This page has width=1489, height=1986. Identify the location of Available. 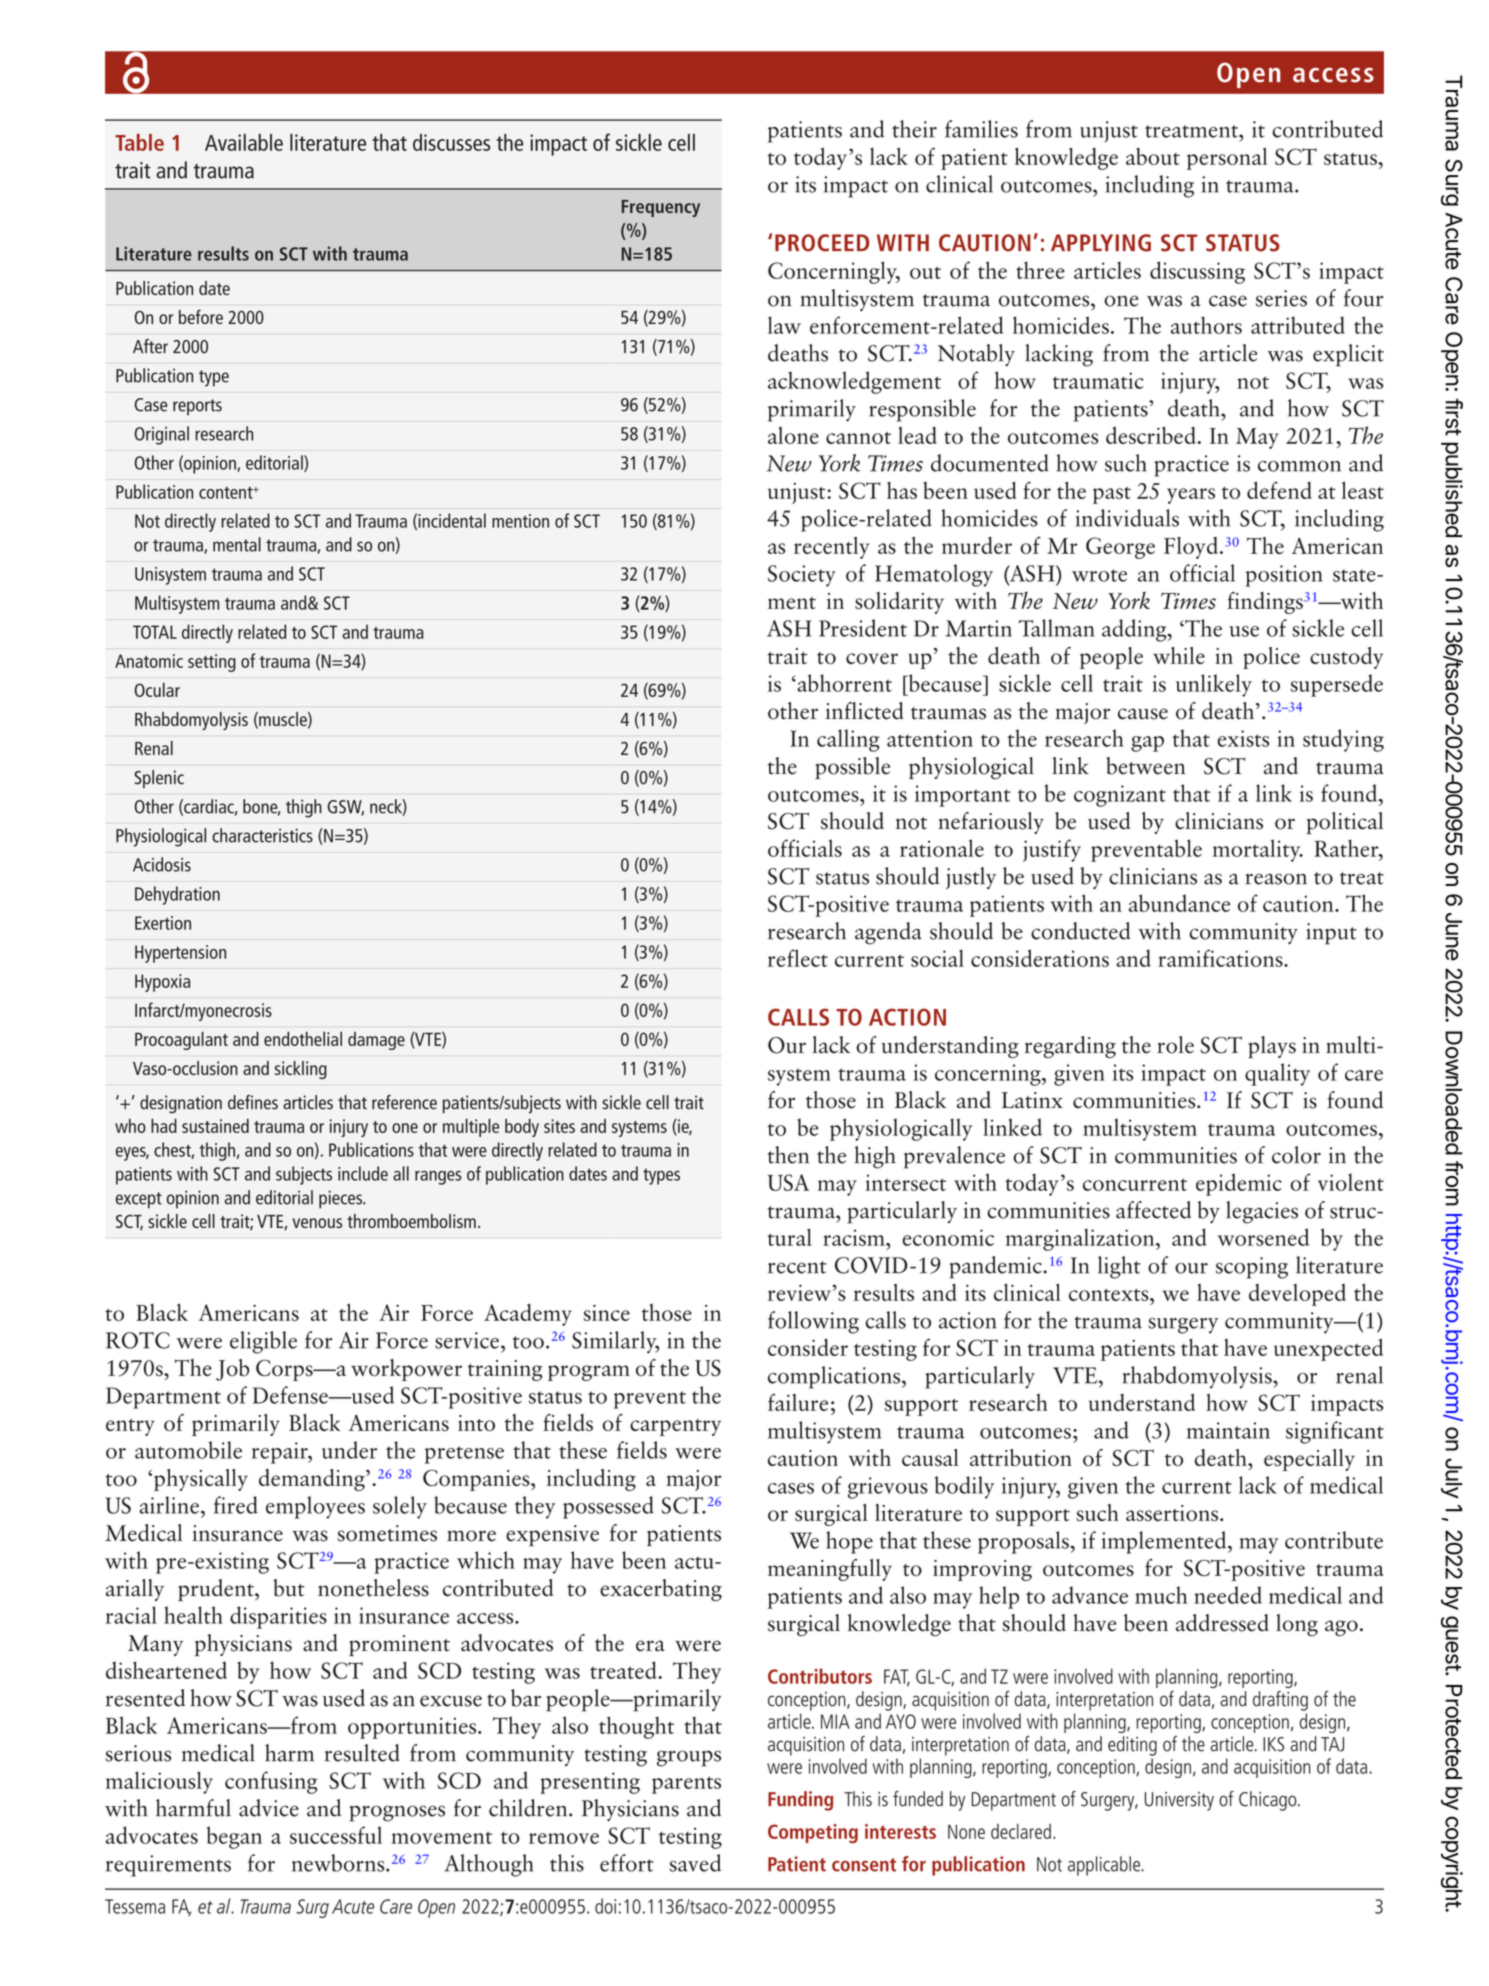
(244, 142).
